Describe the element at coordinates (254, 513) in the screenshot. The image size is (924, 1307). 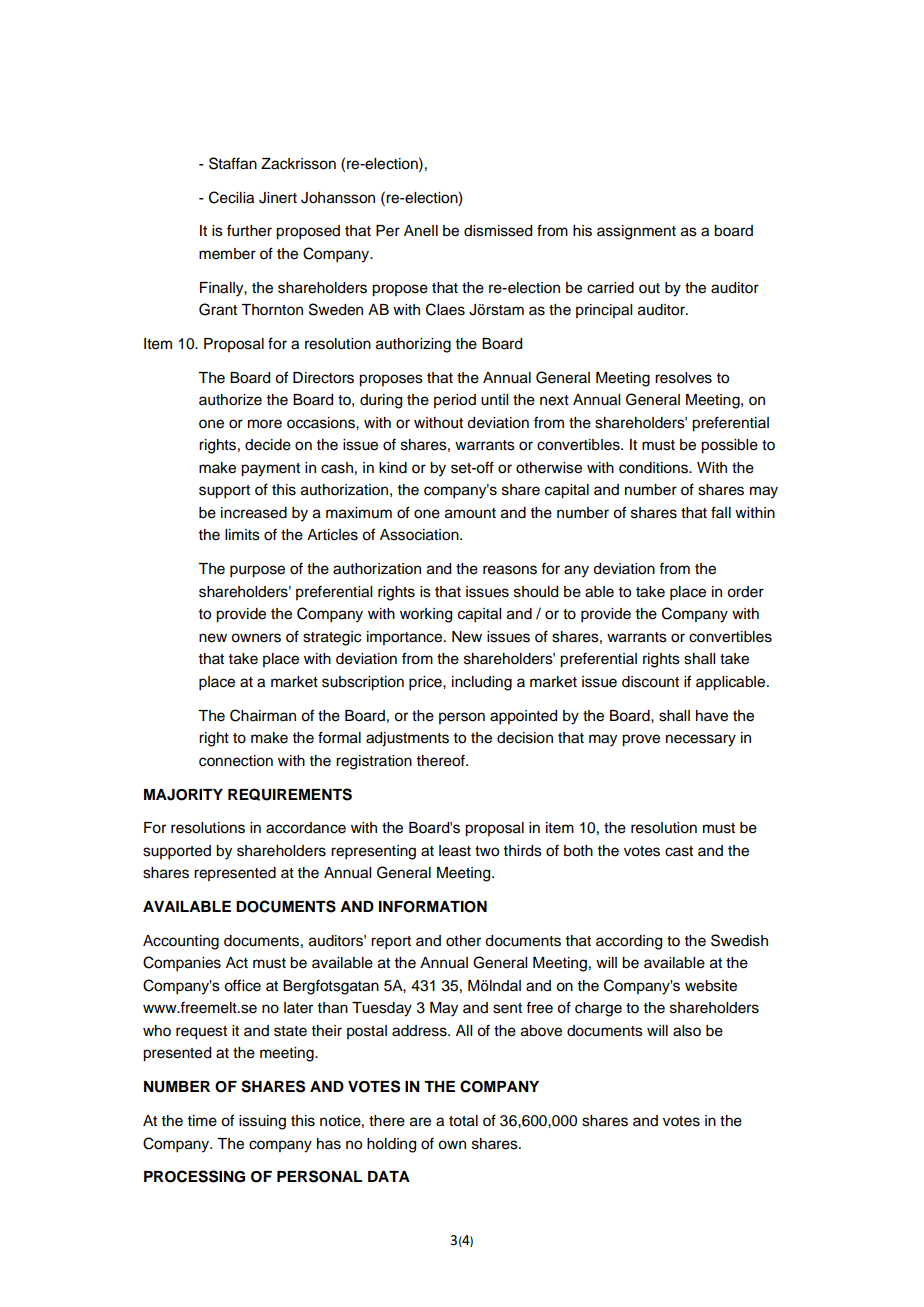
I see `increased` at that location.
